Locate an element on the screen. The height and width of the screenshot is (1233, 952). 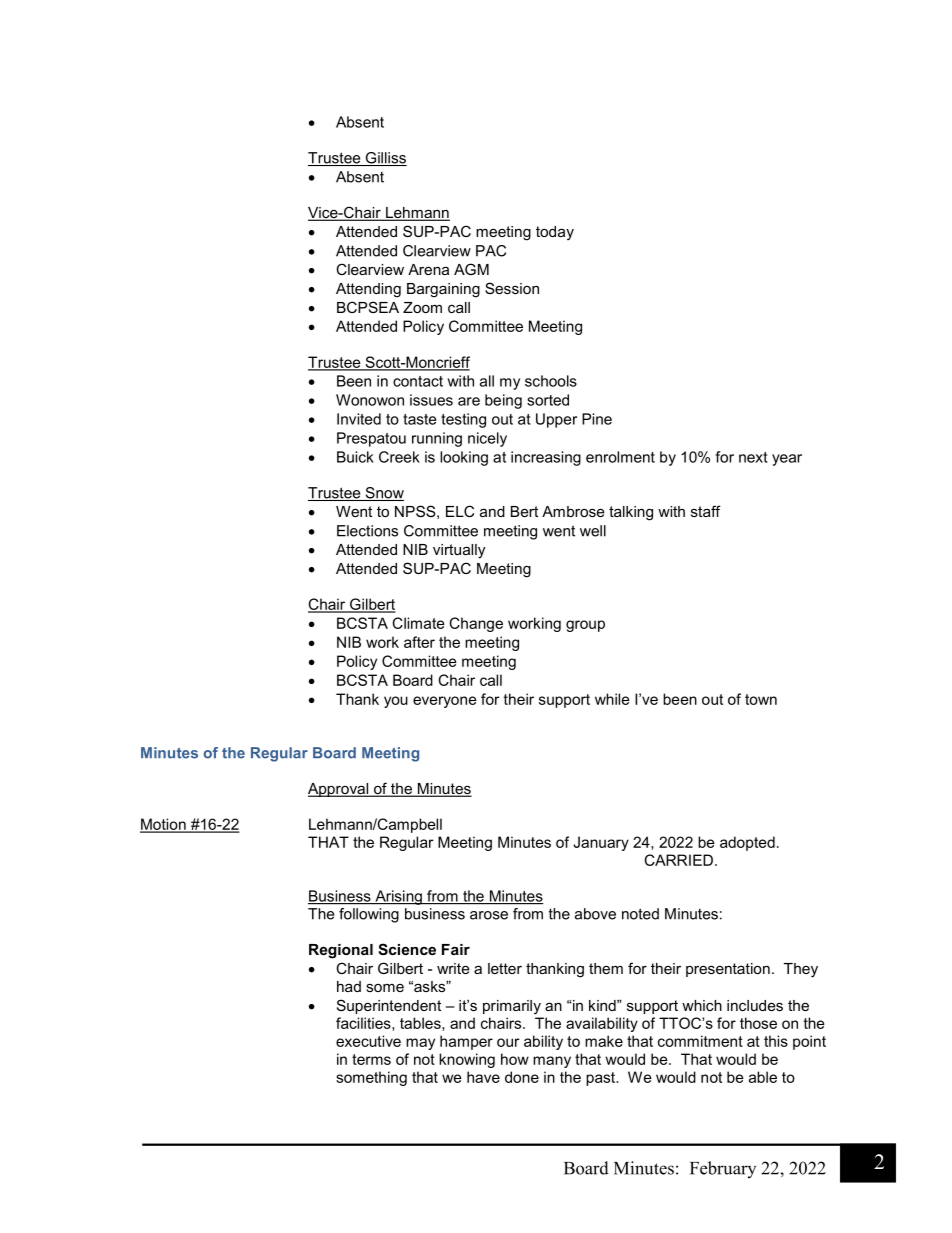
have is located at coordinates (483, 1077).
